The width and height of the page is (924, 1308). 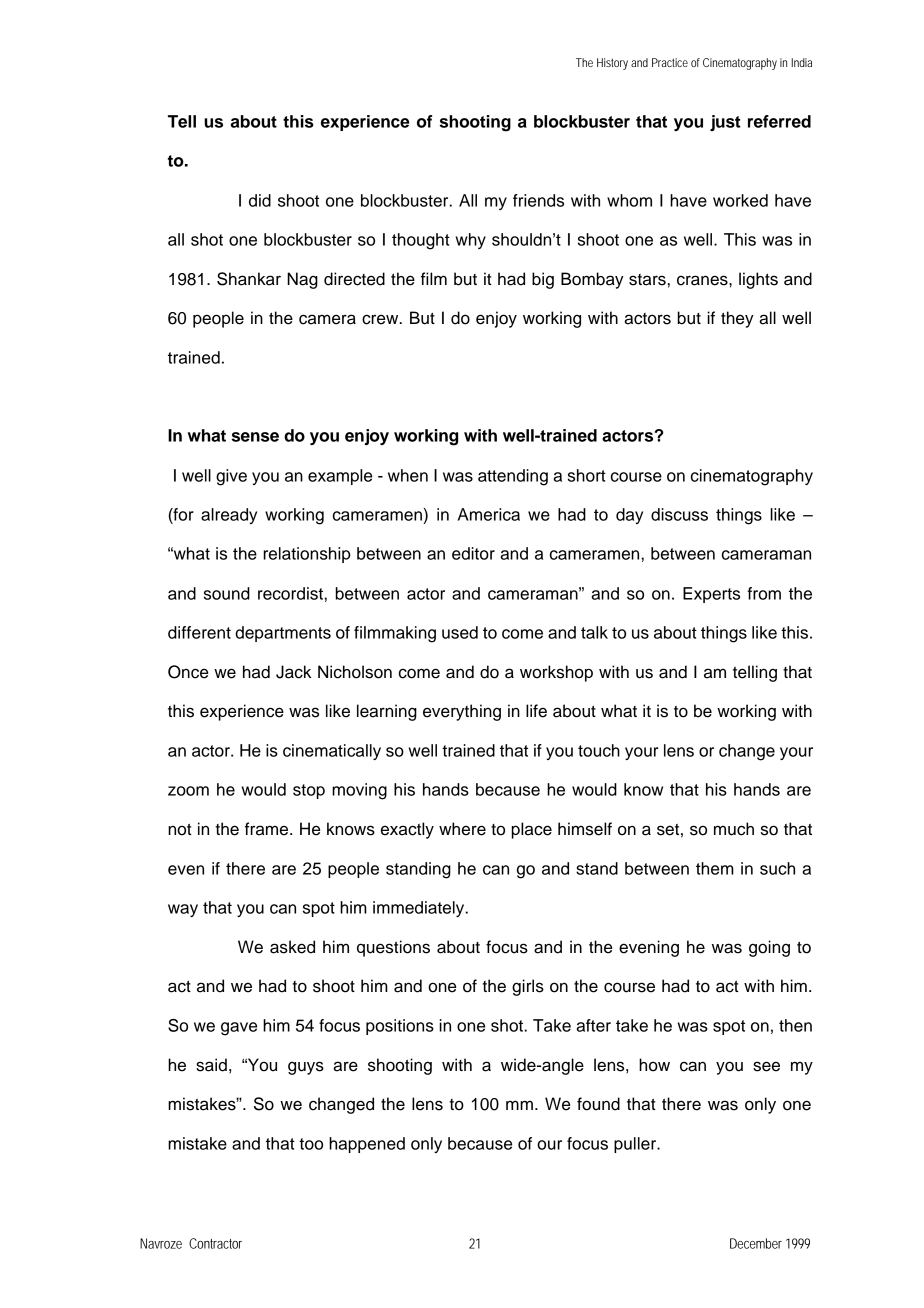 I want to click on Experts, so click(x=711, y=595).
